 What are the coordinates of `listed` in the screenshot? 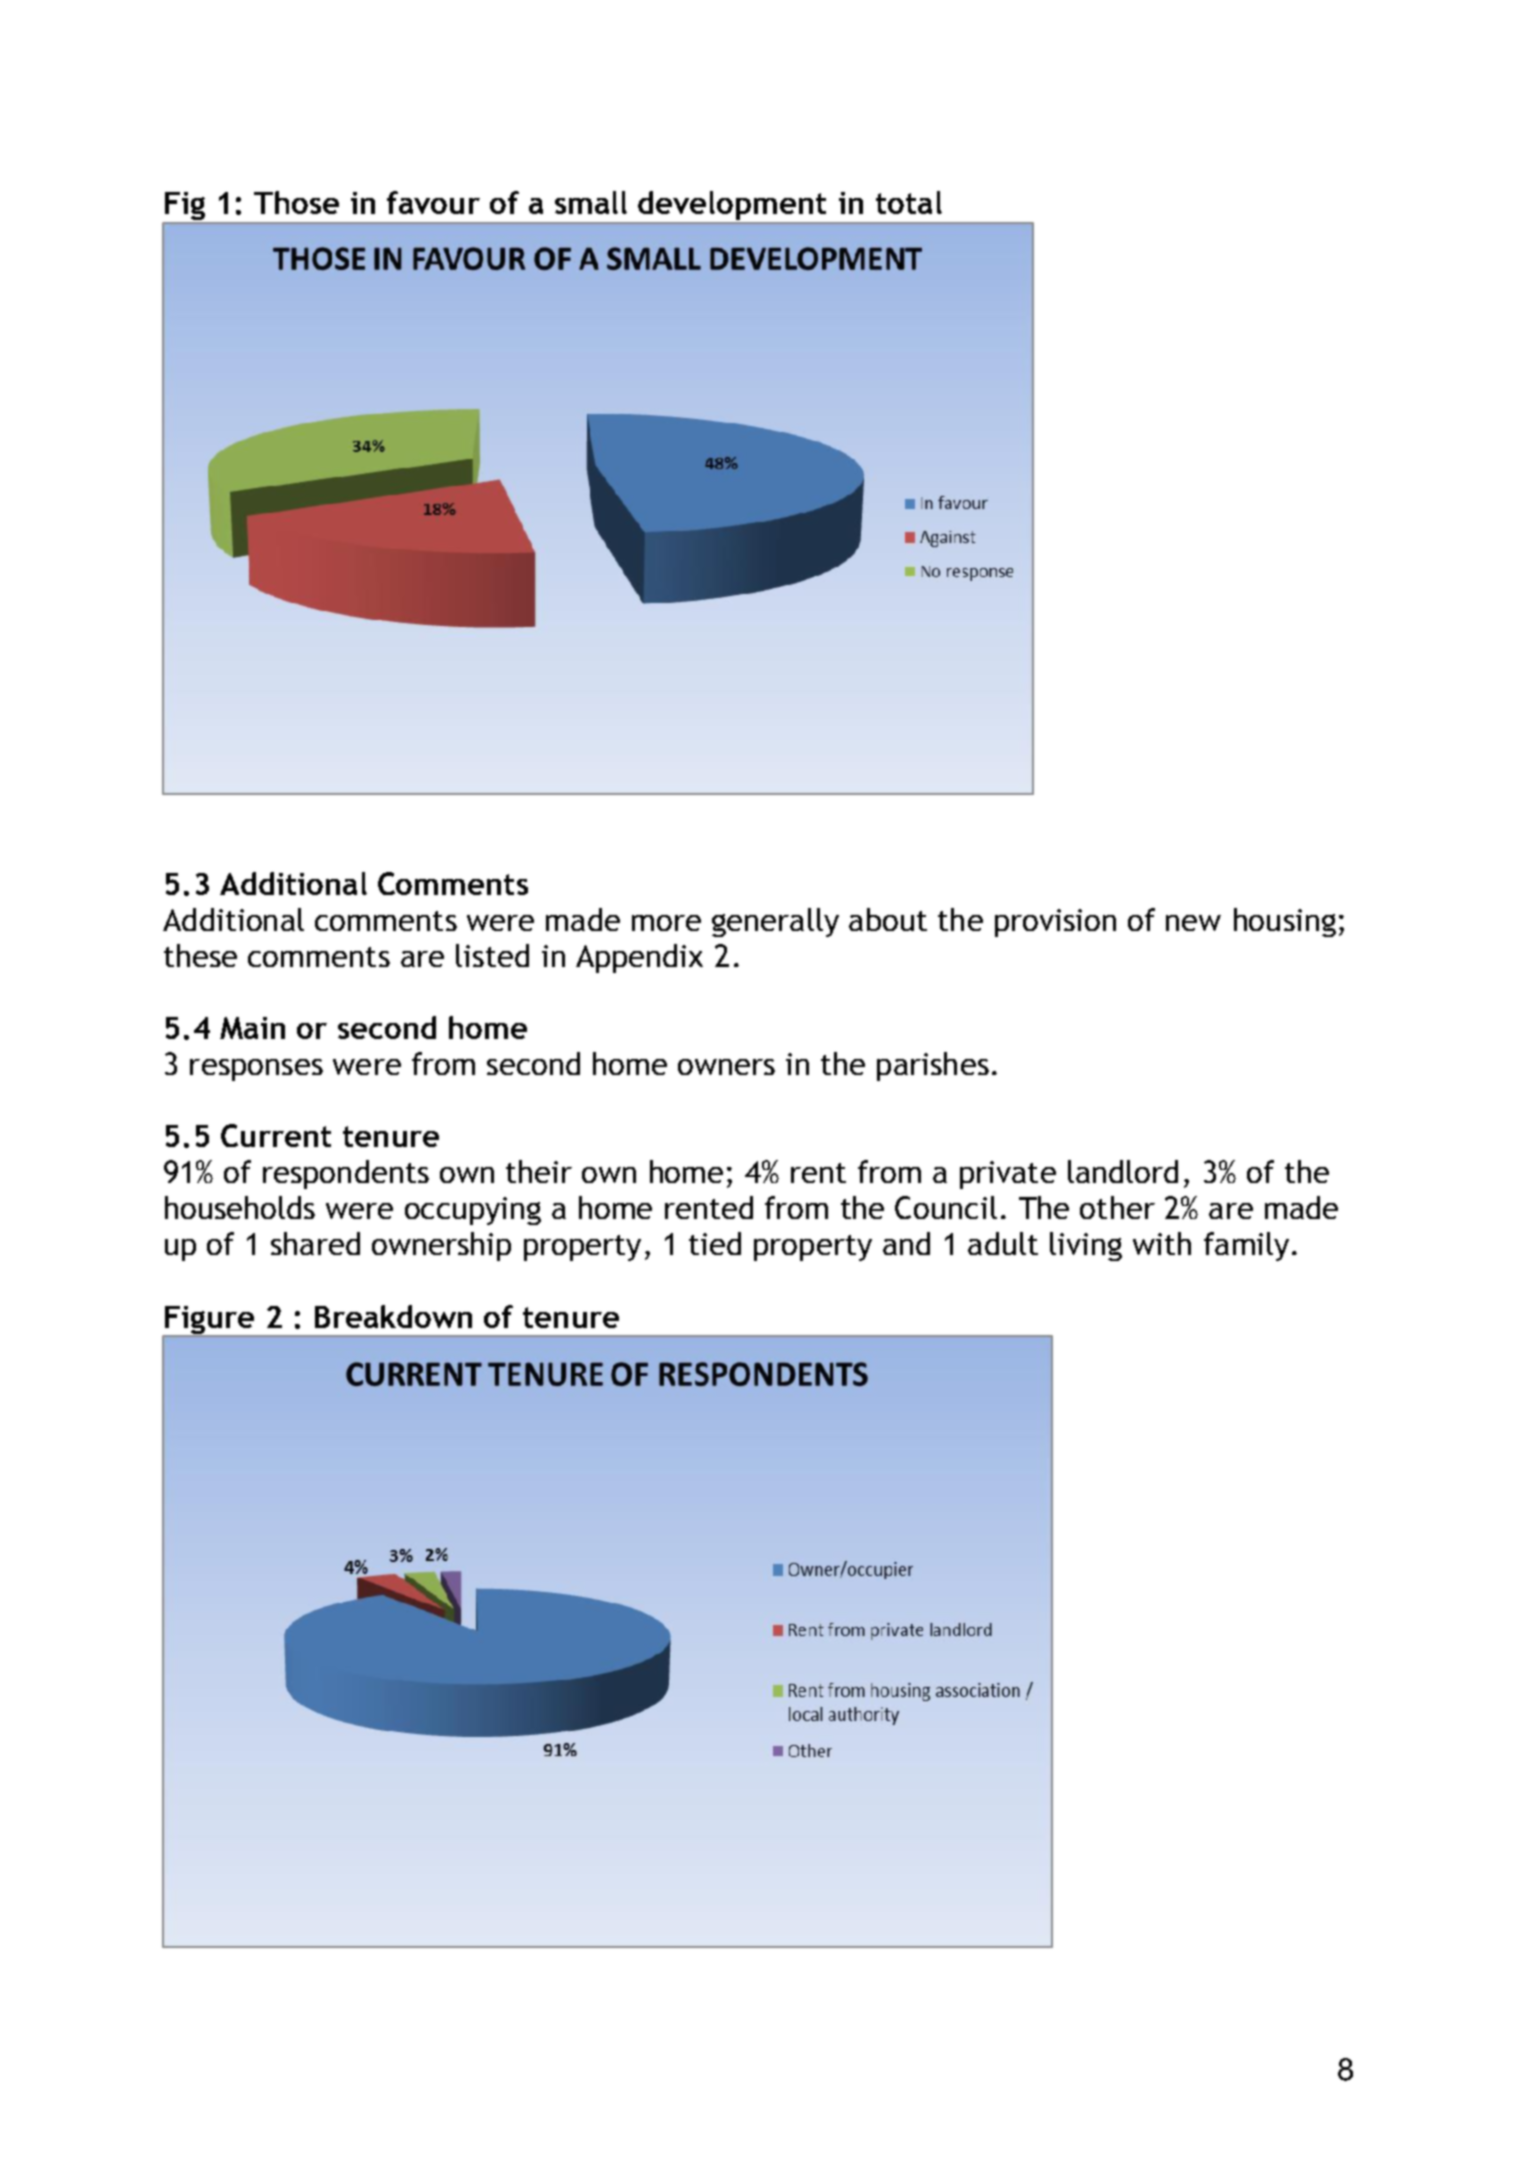 It's located at (492, 955).
